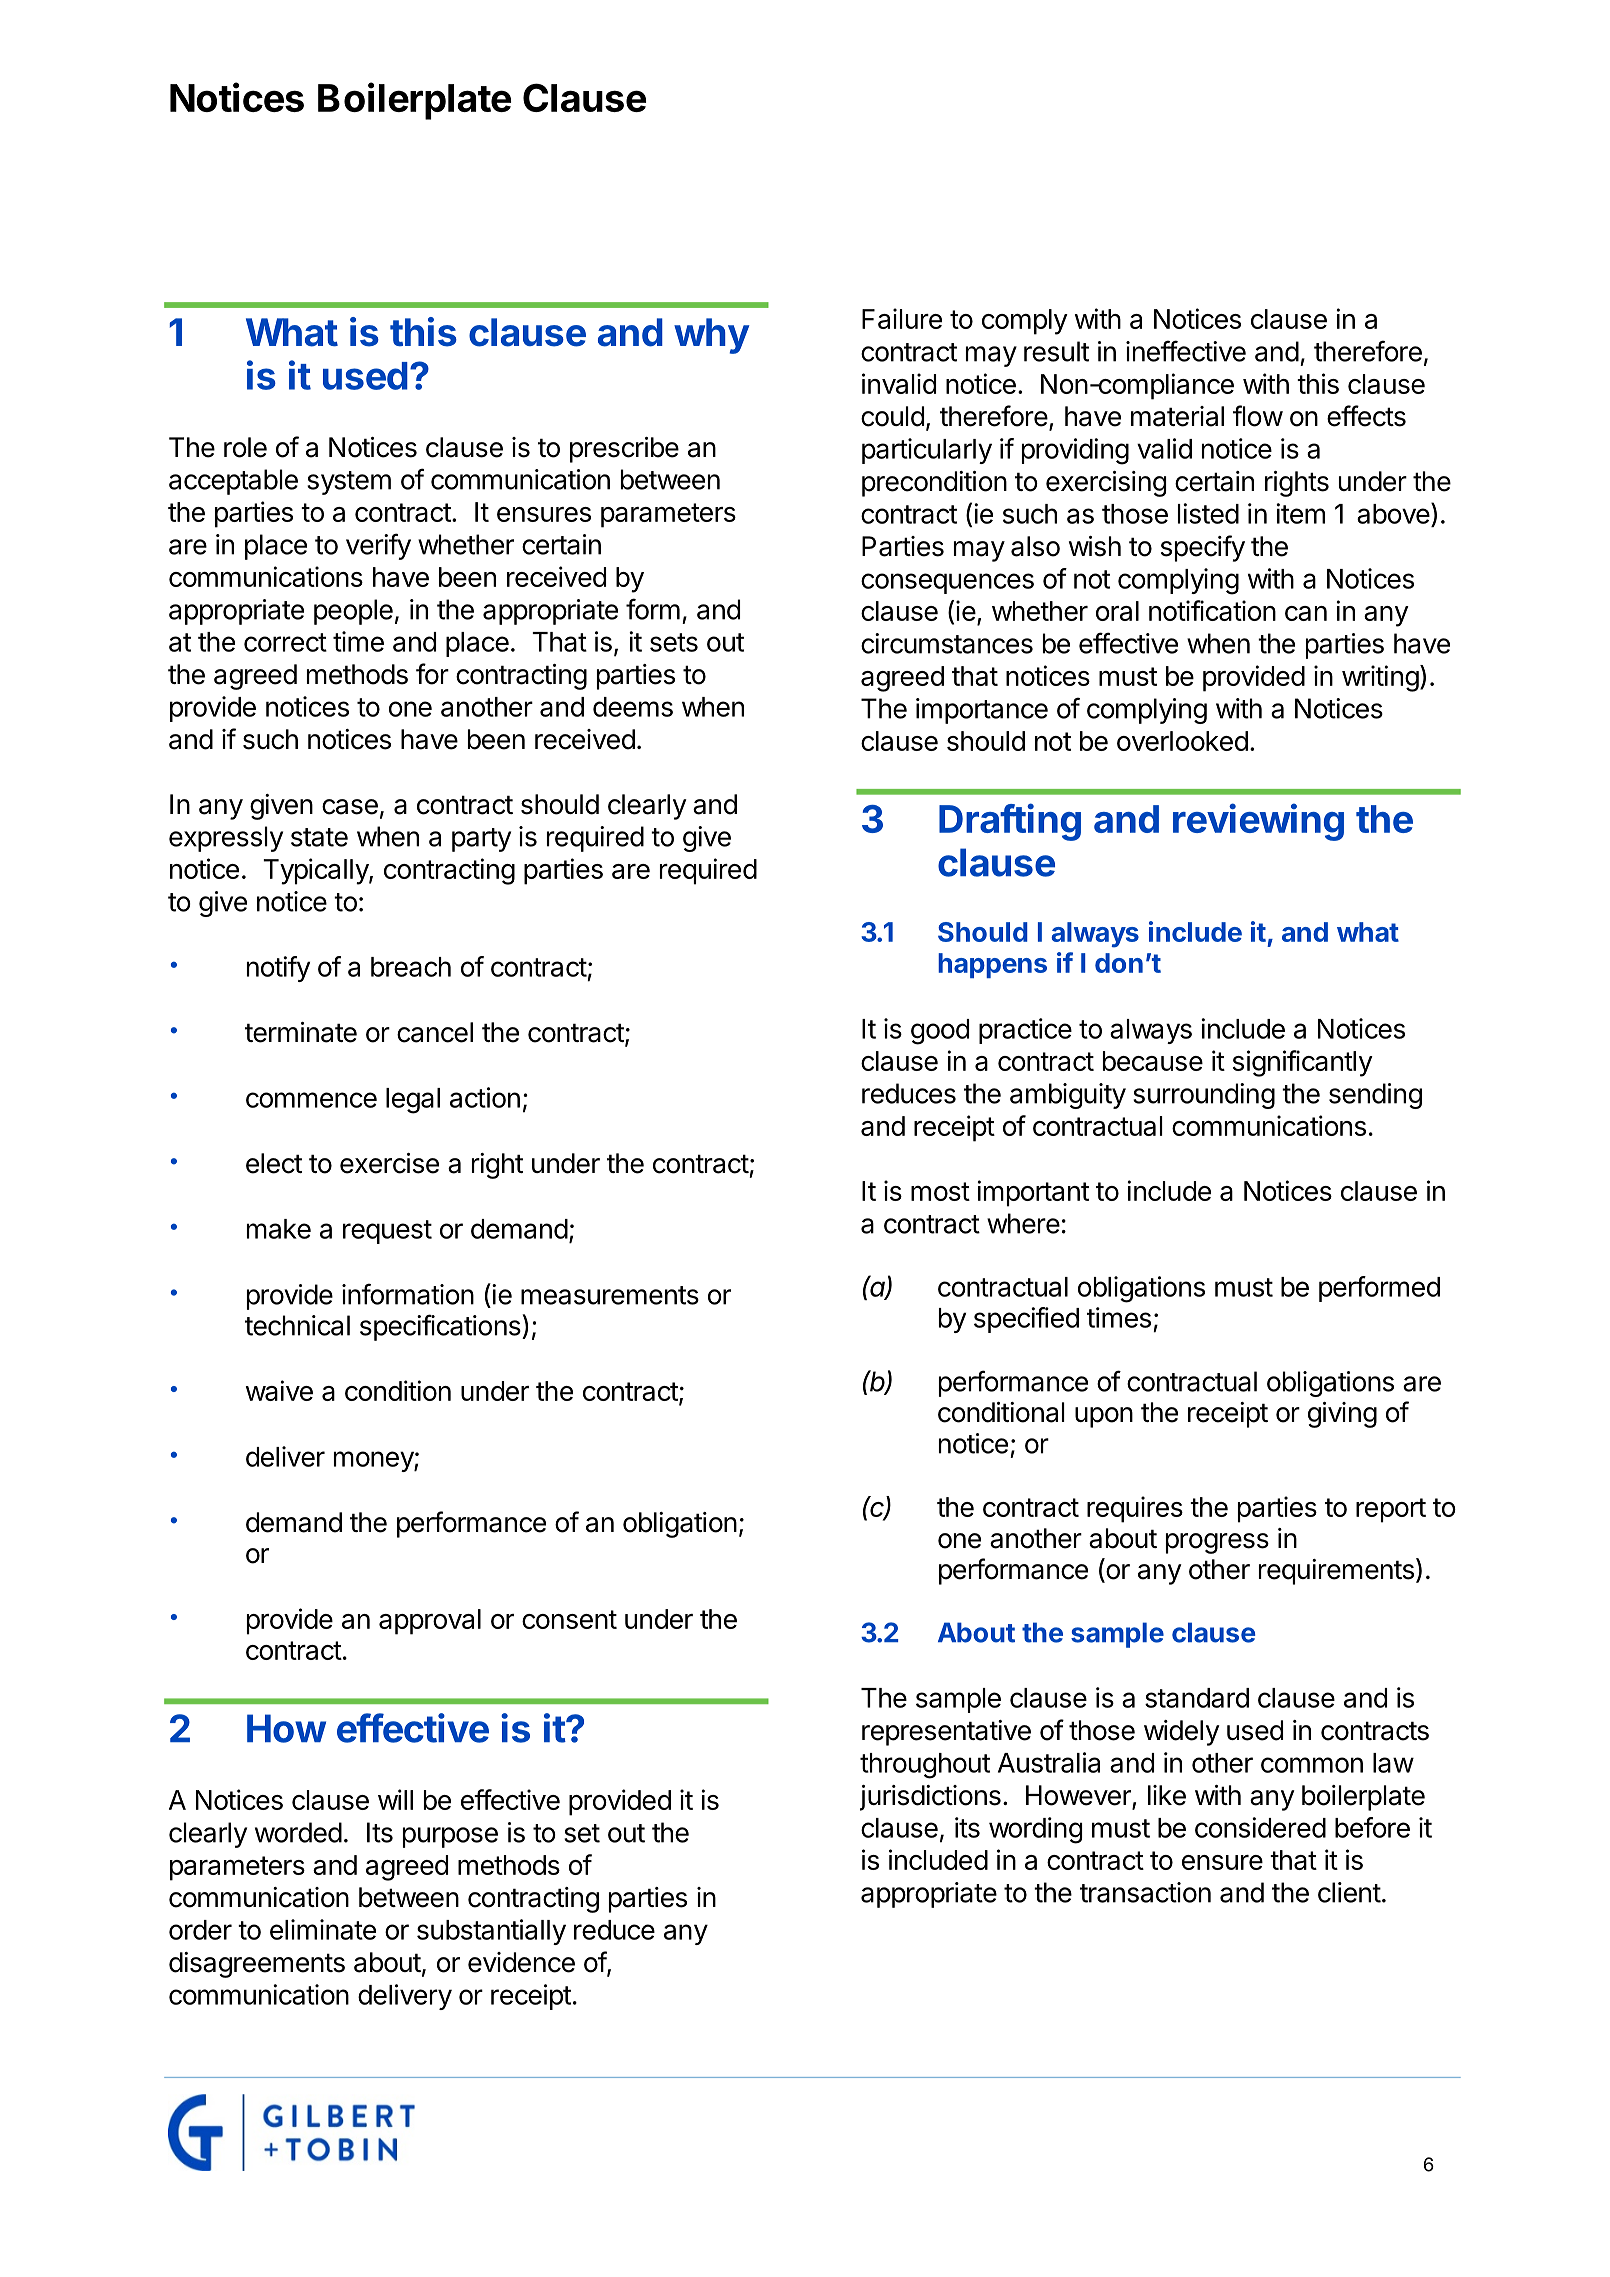 Image resolution: width=1610 pixels, height=2277 pixels. What do you see at coordinates (1349, 1892) in the document?
I see `client` at bounding box center [1349, 1892].
